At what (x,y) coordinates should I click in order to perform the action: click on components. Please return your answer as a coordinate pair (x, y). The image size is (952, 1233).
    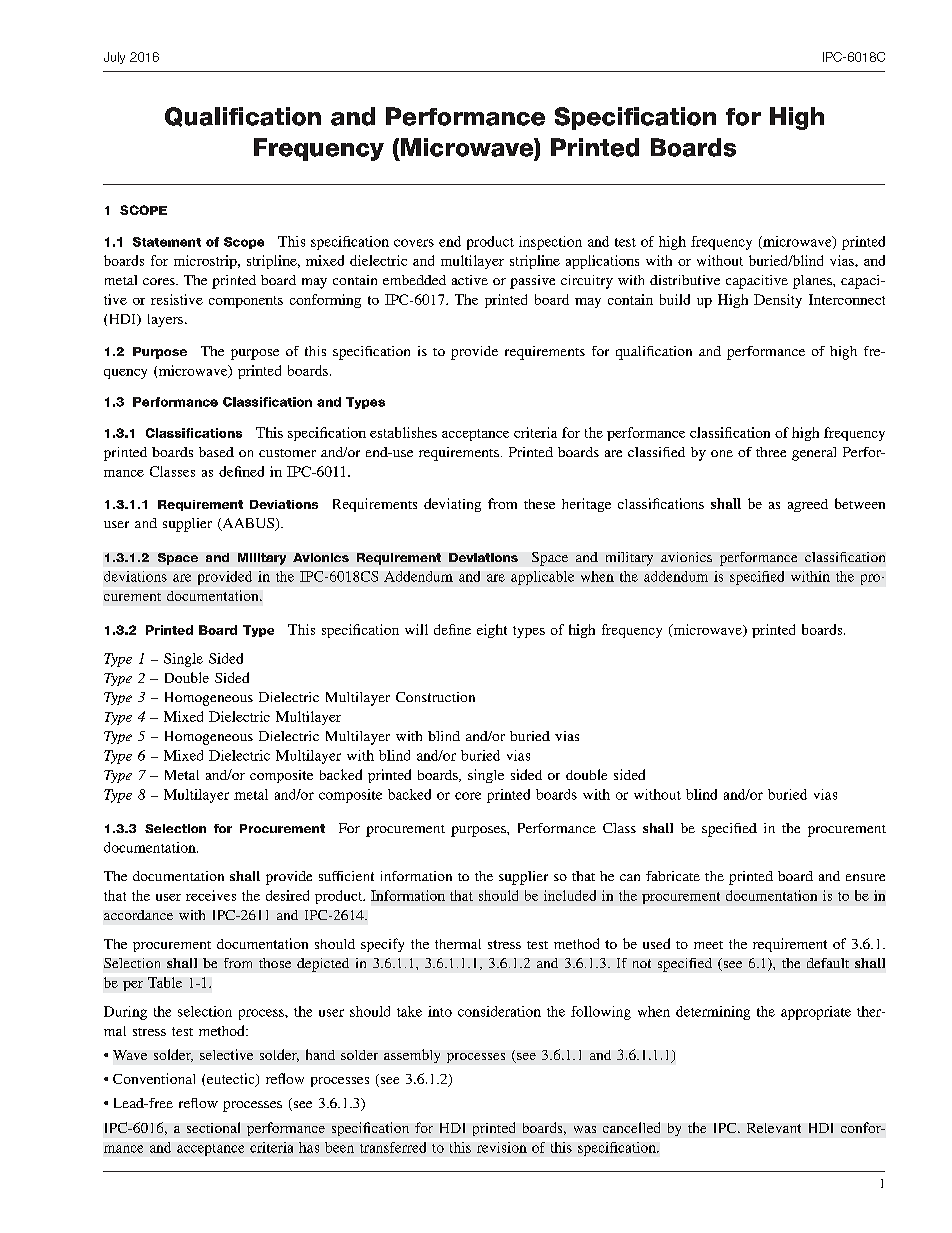
    Looking at the image, I should click on (246, 302).
